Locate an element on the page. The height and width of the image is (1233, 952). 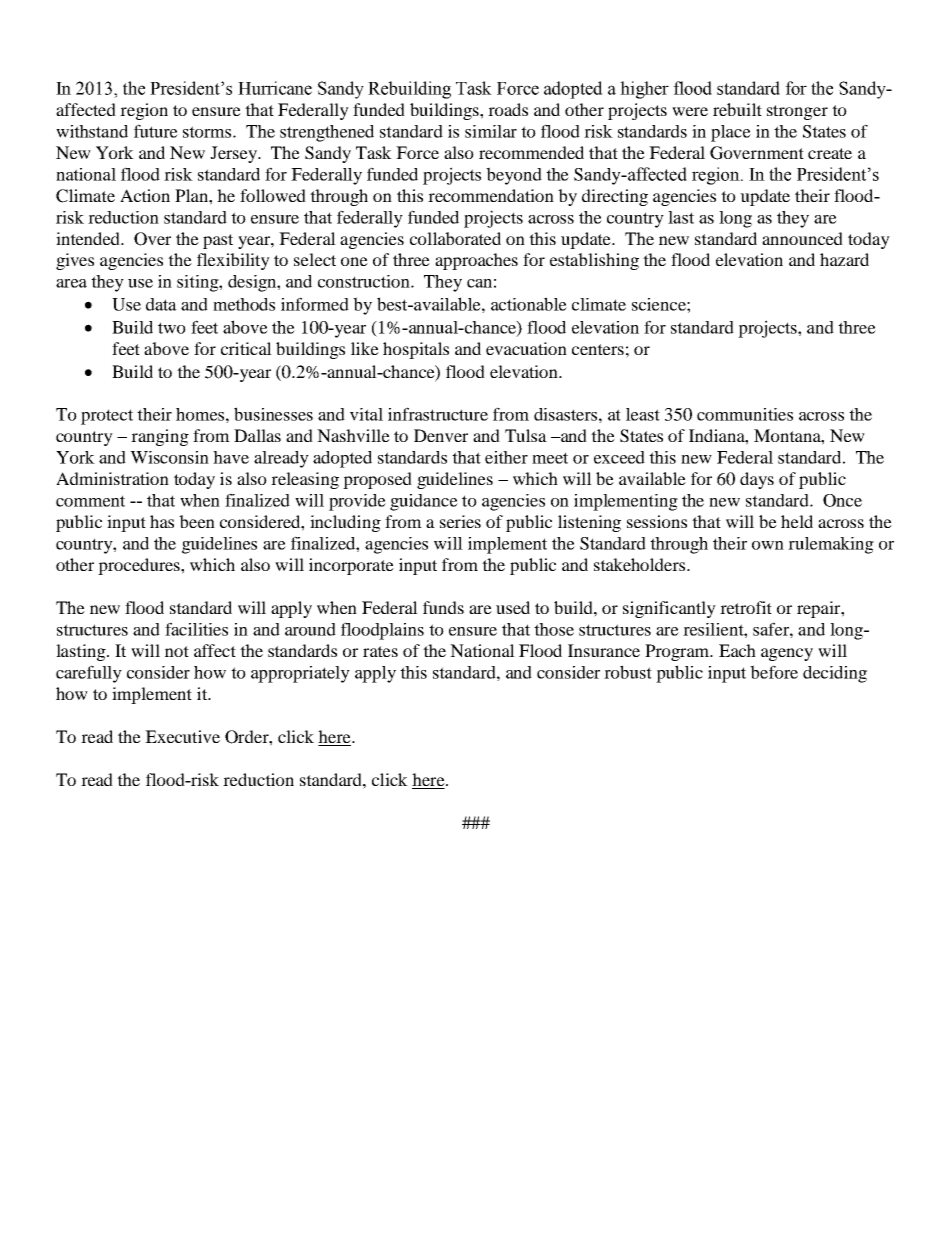
rates is located at coordinates (380, 651).
